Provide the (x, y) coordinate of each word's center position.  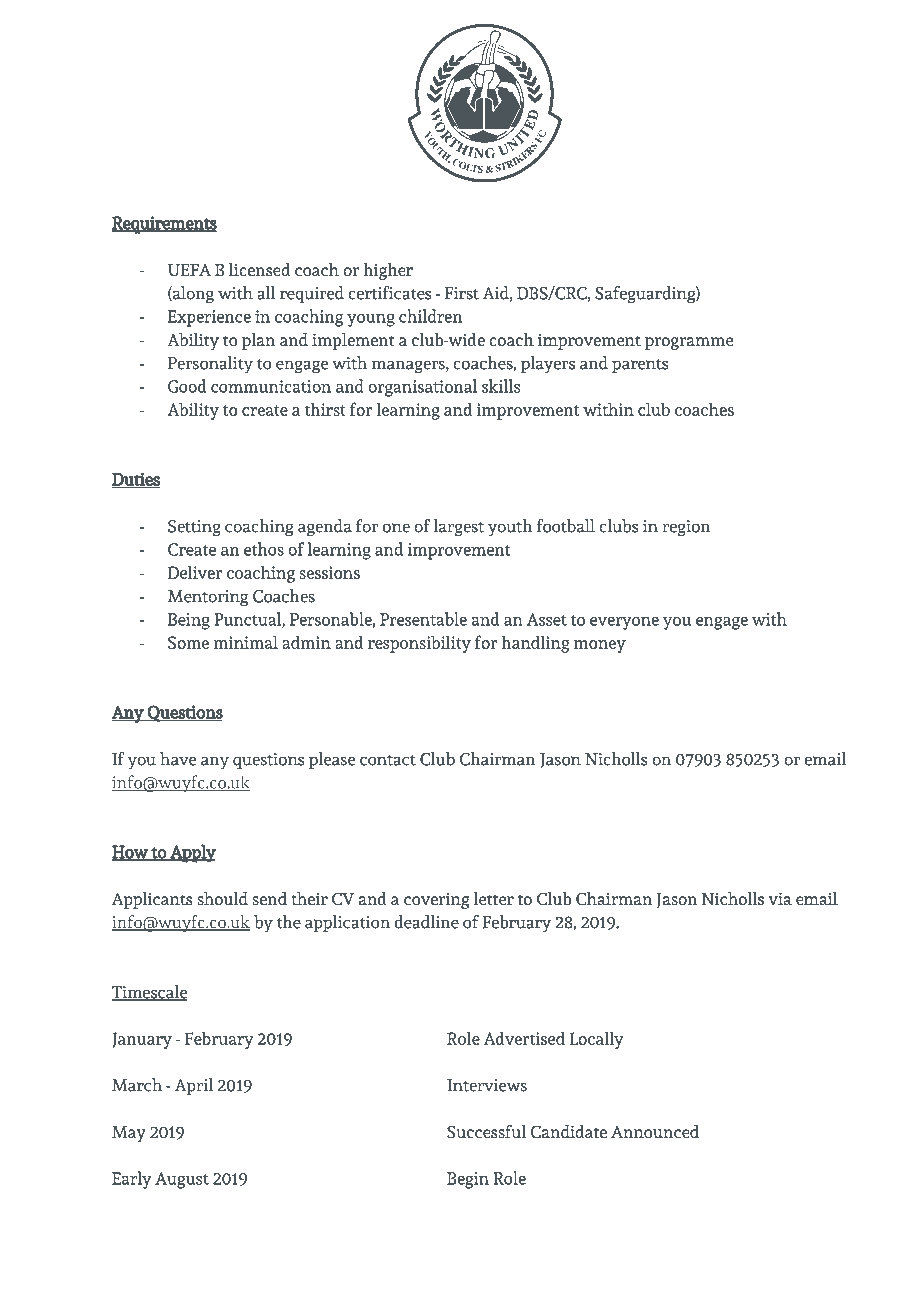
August (182, 1180)
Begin (468, 1180)
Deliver (195, 572)
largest (458, 528)
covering (436, 901)
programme (689, 343)
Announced (655, 1131)
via (780, 898)
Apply (192, 853)
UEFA (189, 270)
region (686, 528)
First (462, 293)
